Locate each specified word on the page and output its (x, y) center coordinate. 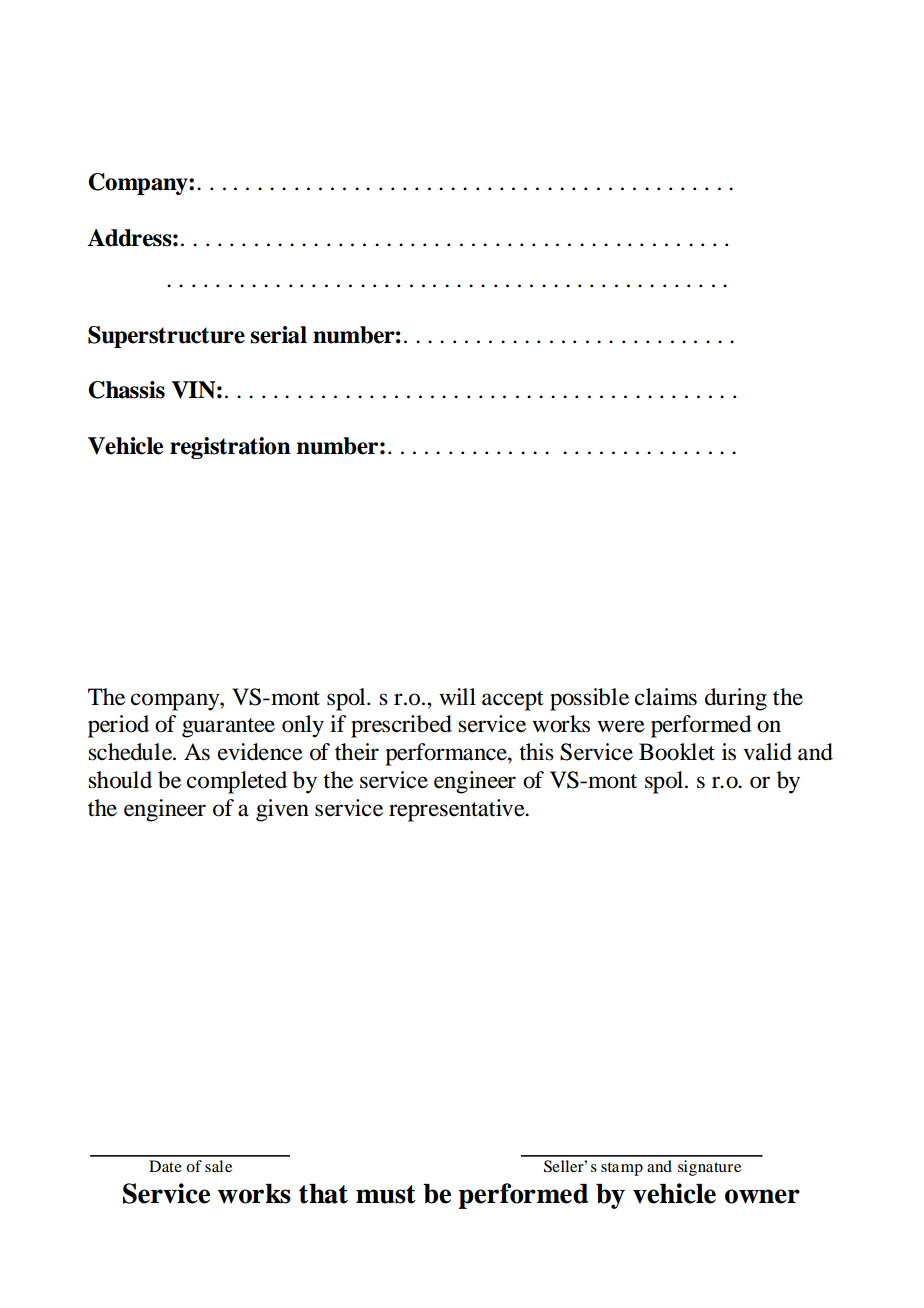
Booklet (677, 752)
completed (237, 782)
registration (230, 448)
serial (279, 335)
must (386, 1194)
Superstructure (166, 337)
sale (218, 1166)
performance (447, 754)
